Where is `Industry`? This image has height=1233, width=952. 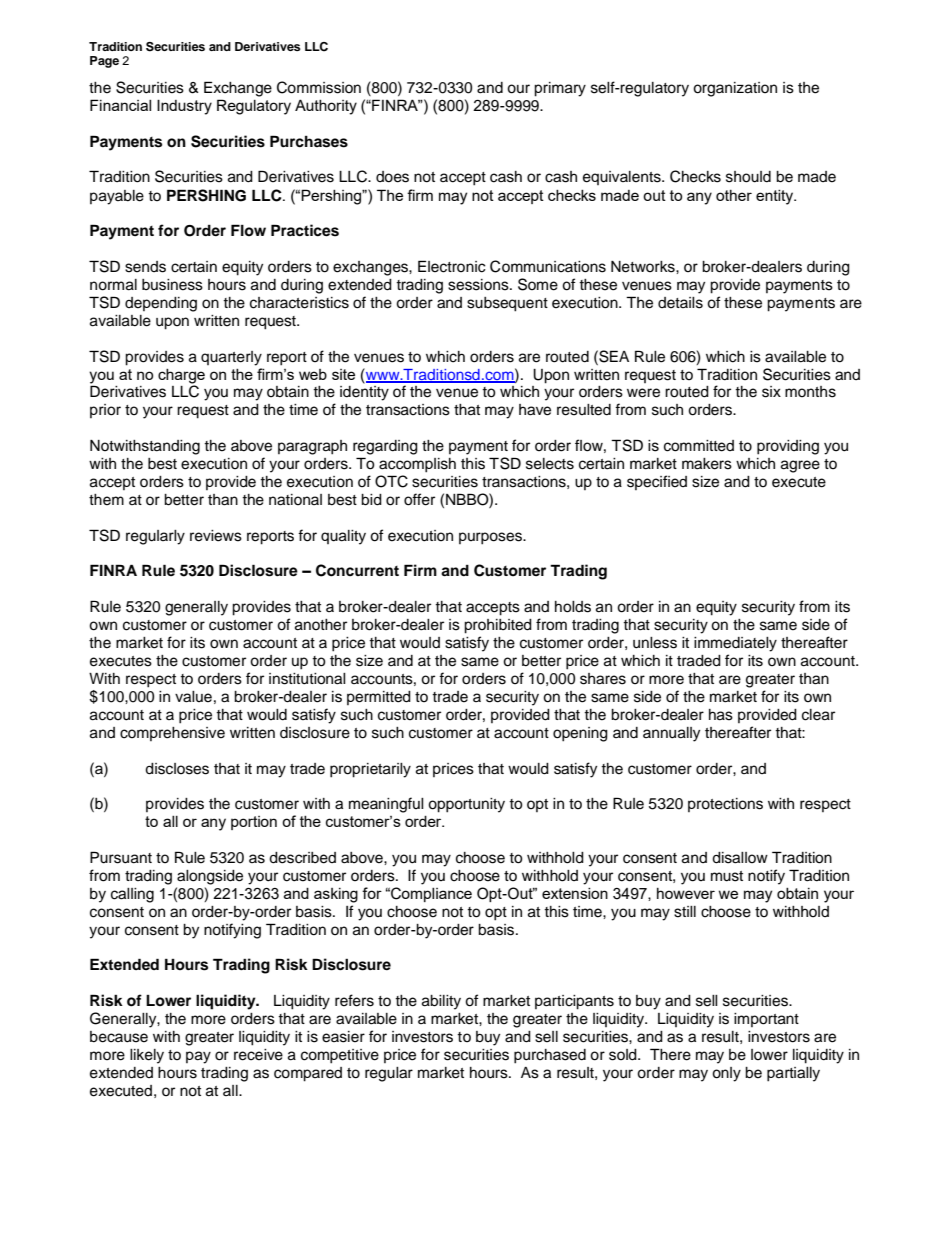
Industry is located at coordinates (184, 107).
